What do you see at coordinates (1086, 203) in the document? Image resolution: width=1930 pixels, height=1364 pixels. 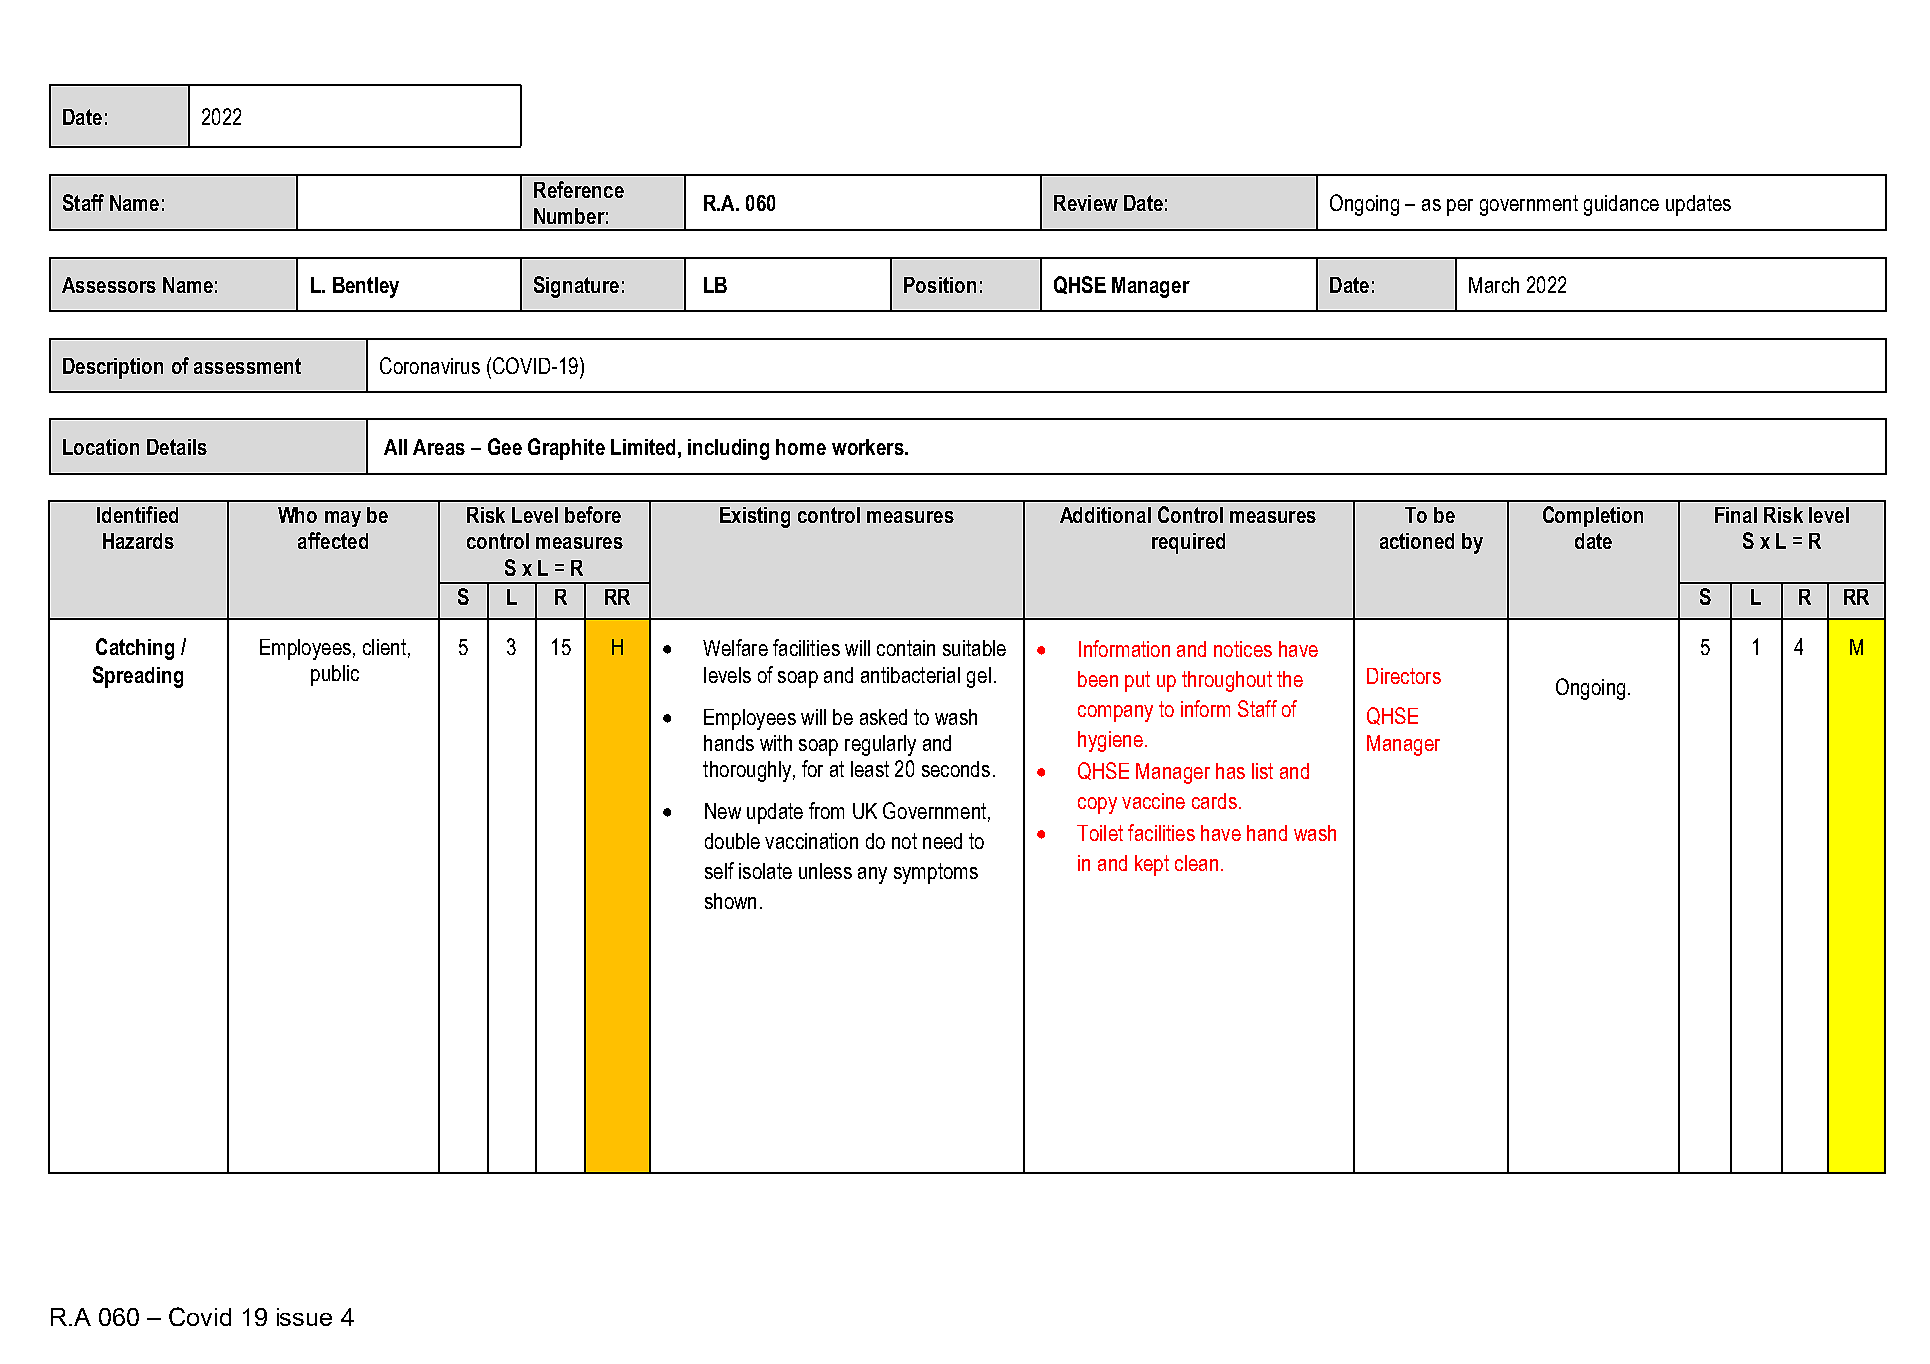 I see `Review` at bounding box center [1086, 203].
